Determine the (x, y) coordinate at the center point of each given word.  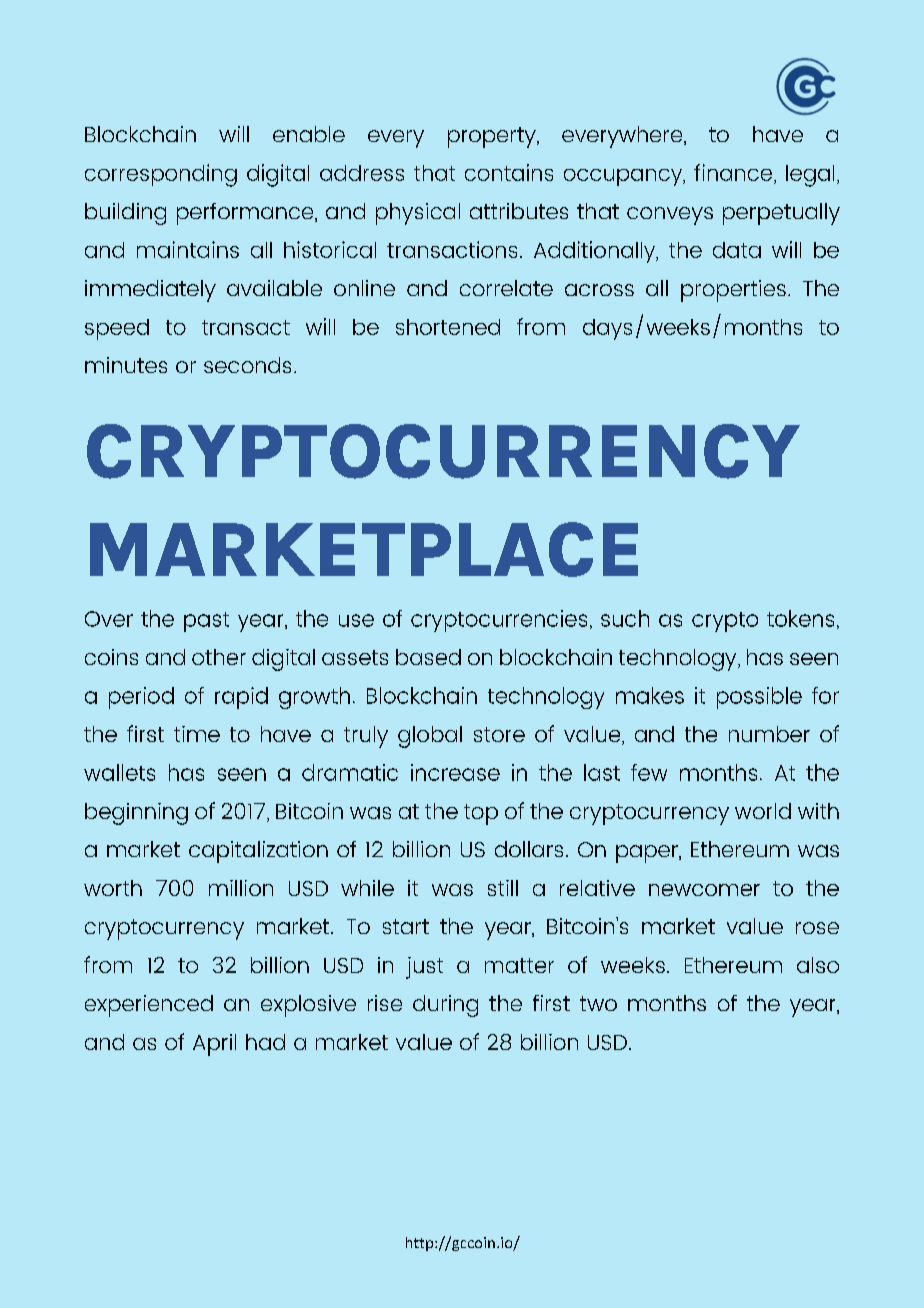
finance (734, 172)
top (481, 814)
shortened (448, 327)
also (818, 965)
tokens (800, 618)
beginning (136, 814)
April (214, 1045)
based (428, 657)
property (493, 137)
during (445, 1006)
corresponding (161, 175)
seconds (247, 365)
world (763, 811)
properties (733, 291)
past (206, 622)
